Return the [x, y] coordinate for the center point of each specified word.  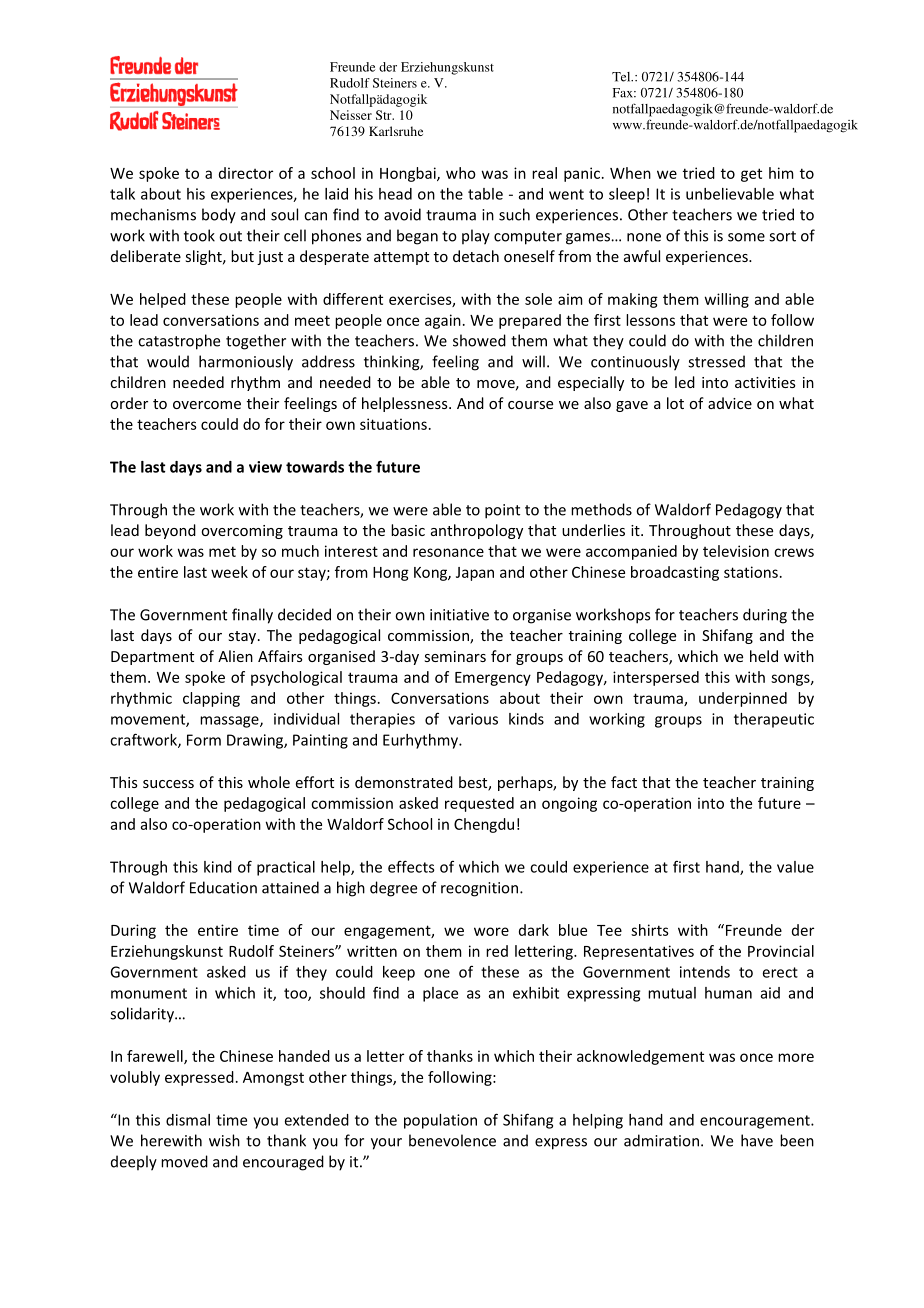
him [781, 173]
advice [730, 403]
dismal [188, 1120]
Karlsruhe [396, 131]
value [795, 867]
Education [223, 887]
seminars [455, 656]
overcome [207, 405]
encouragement [756, 1122]
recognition [479, 889]
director [246, 173]
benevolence [452, 1140]
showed [479, 340]
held [764, 656]
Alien [235, 656]
